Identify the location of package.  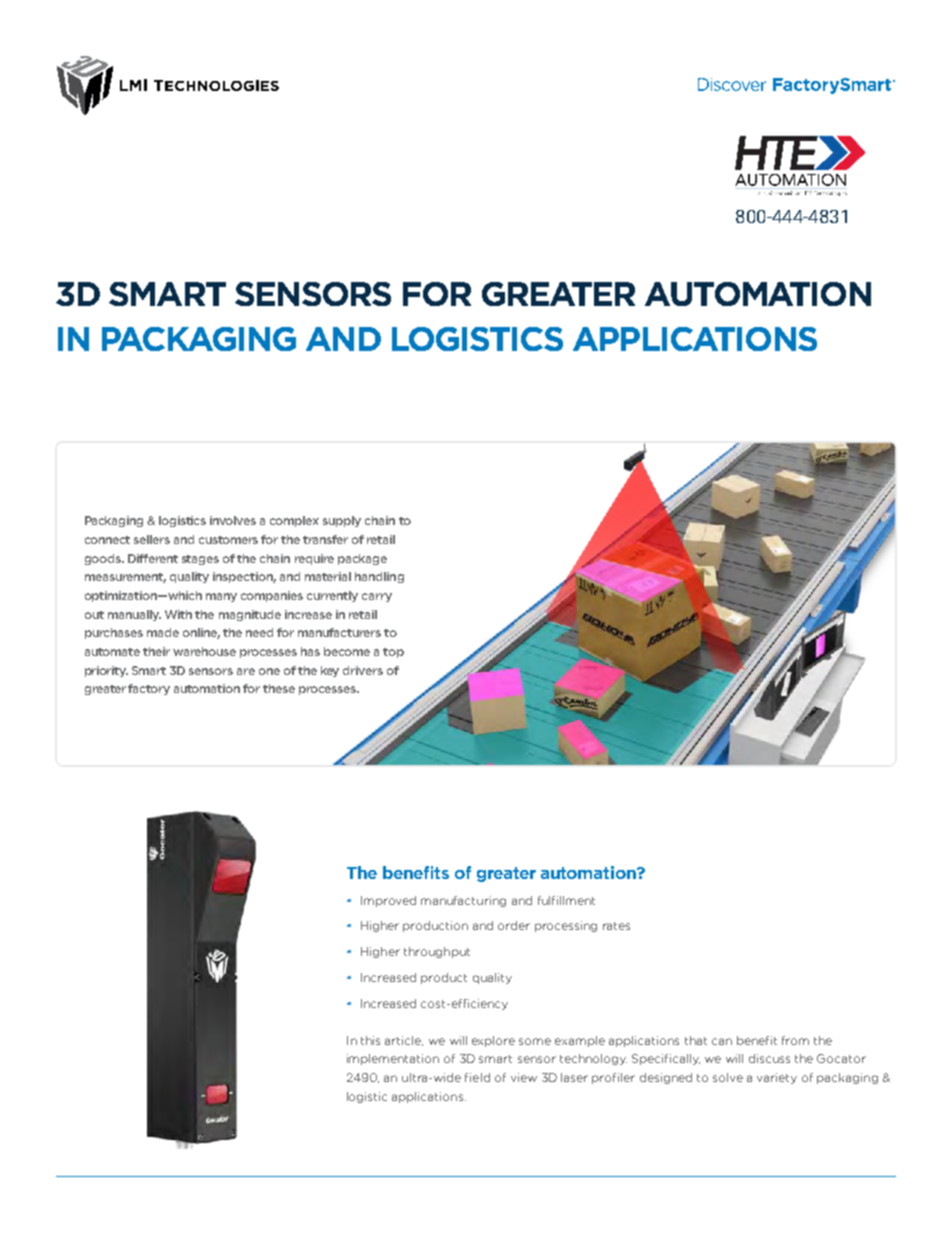
(362, 559).
